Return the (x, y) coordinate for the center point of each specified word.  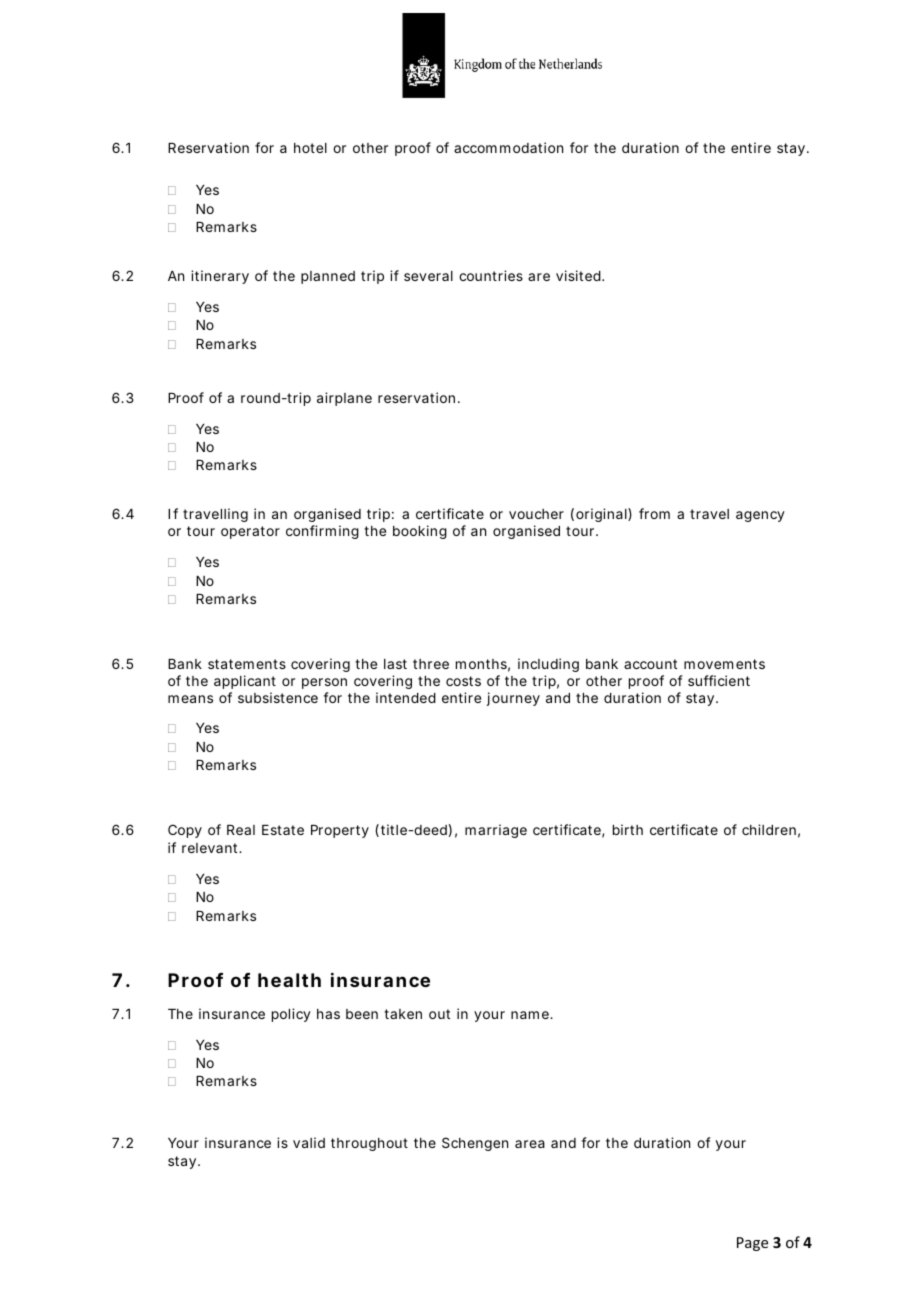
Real (241, 830)
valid (309, 1142)
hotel (310, 148)
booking (420, 532)
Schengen (475, 1144)
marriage (496, 831)
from (654, 513)
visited (579, 275)
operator (250, 532)
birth (628, 829)
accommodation (508, 147)
